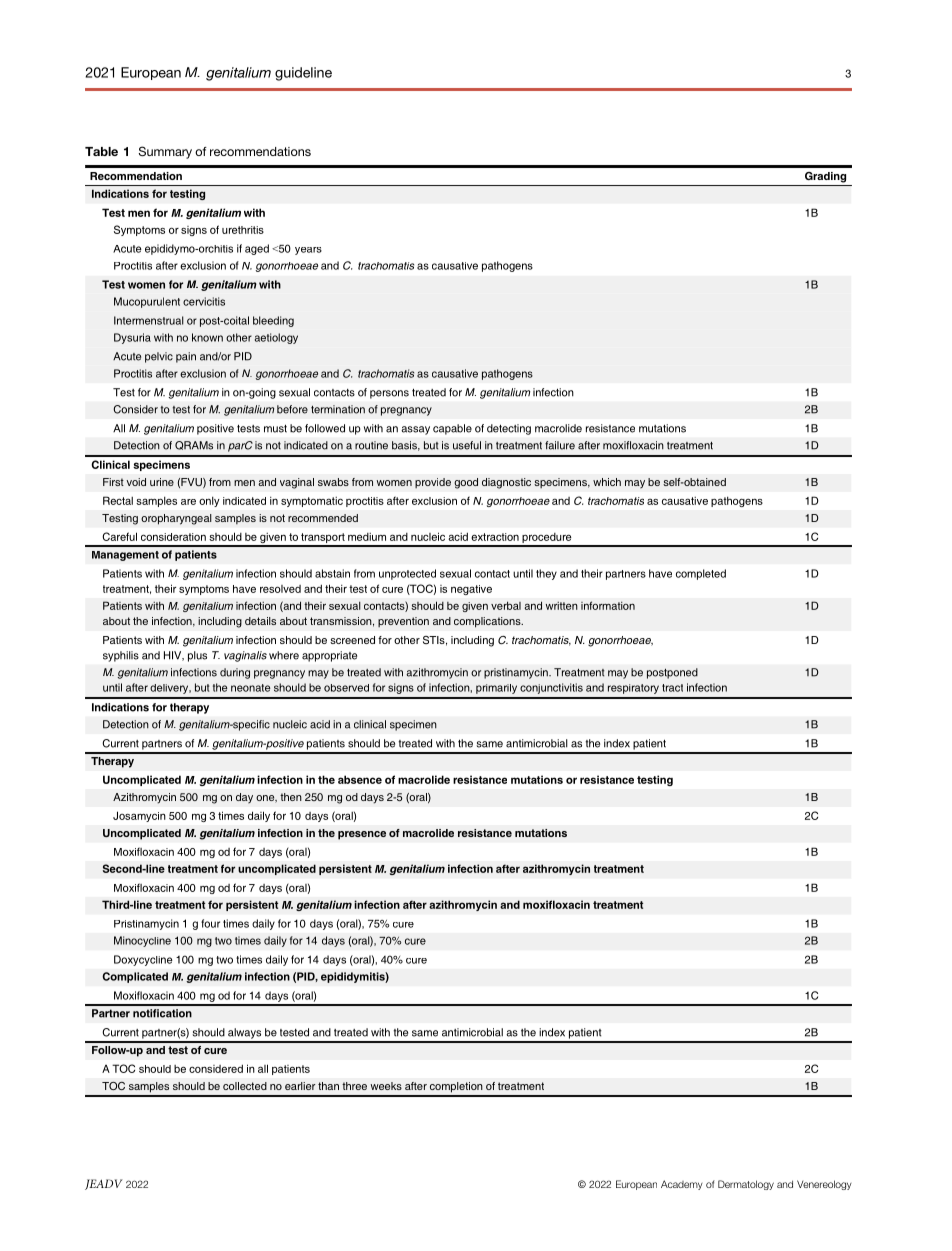 This screenshot has width=952, height=1251. I want to click on conjunctivitis, so click(551, 688).
